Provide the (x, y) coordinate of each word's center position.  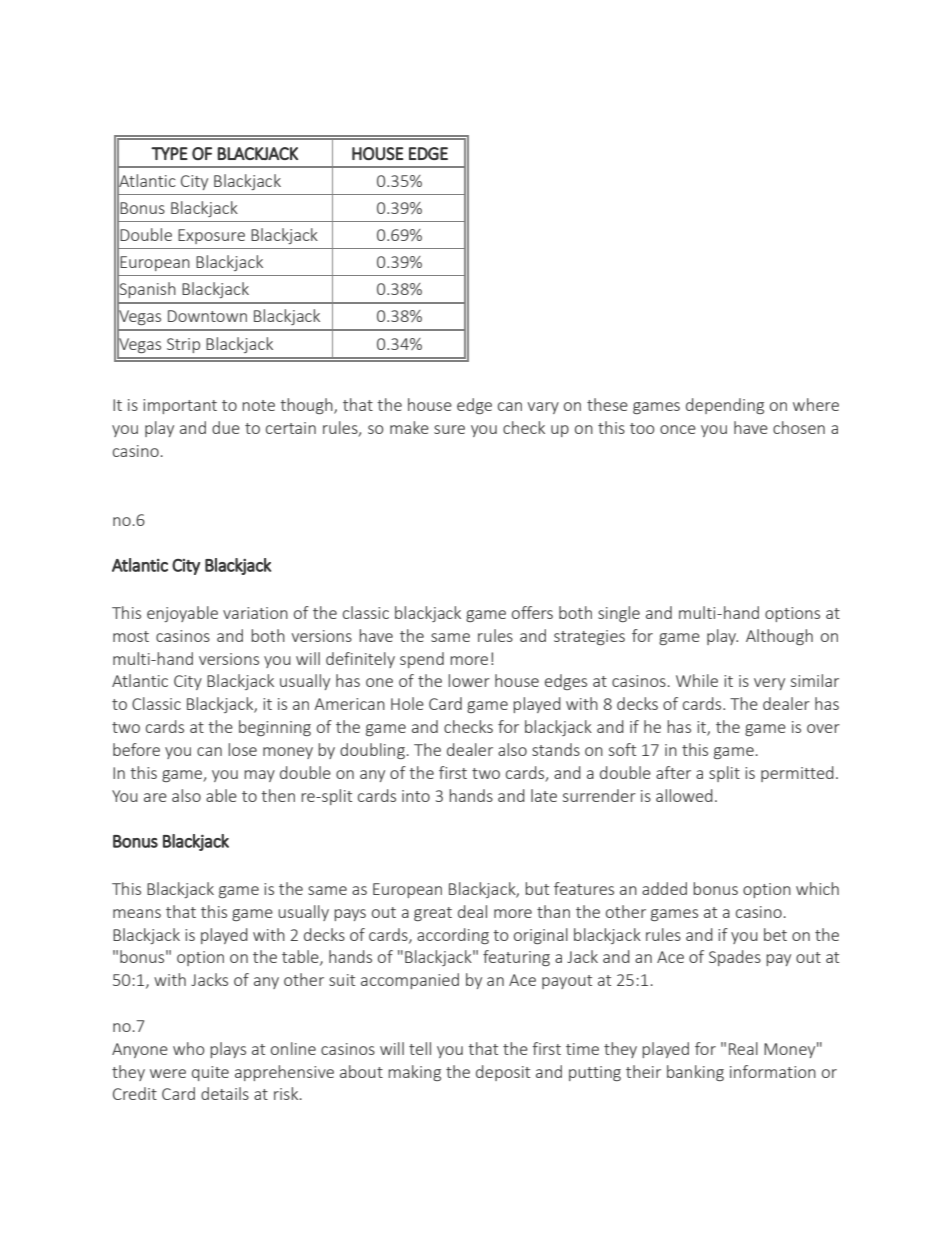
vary (543, 408)
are (155, 797)
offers (532, 612)
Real (743, 1048)
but (537, 888)
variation (255, 613)
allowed (684, 795)
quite (210, 1073)
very (769, 684)
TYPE (169, 153)
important (180, 406)
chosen (799, 427)
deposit (503, 1073)
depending (725, 406)
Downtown (207, 316)
